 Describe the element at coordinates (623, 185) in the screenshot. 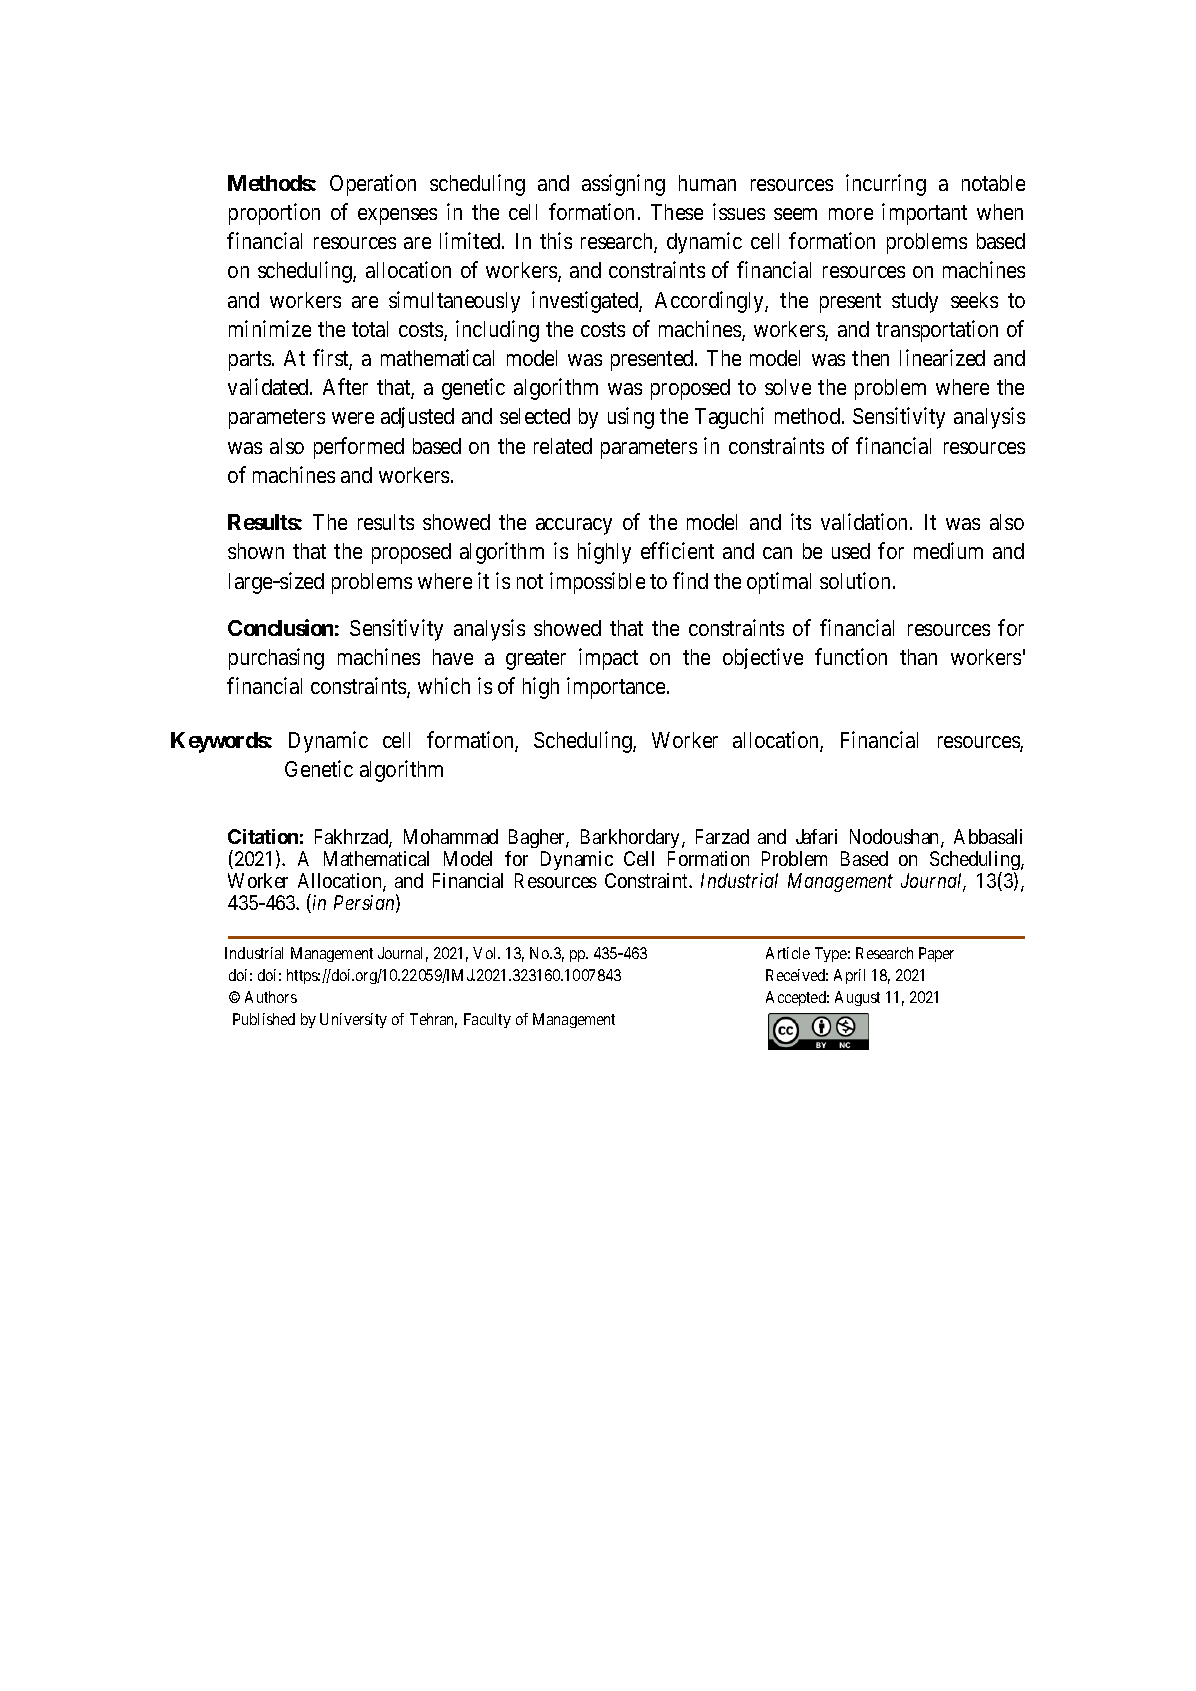

I see `assigning` at that location.
